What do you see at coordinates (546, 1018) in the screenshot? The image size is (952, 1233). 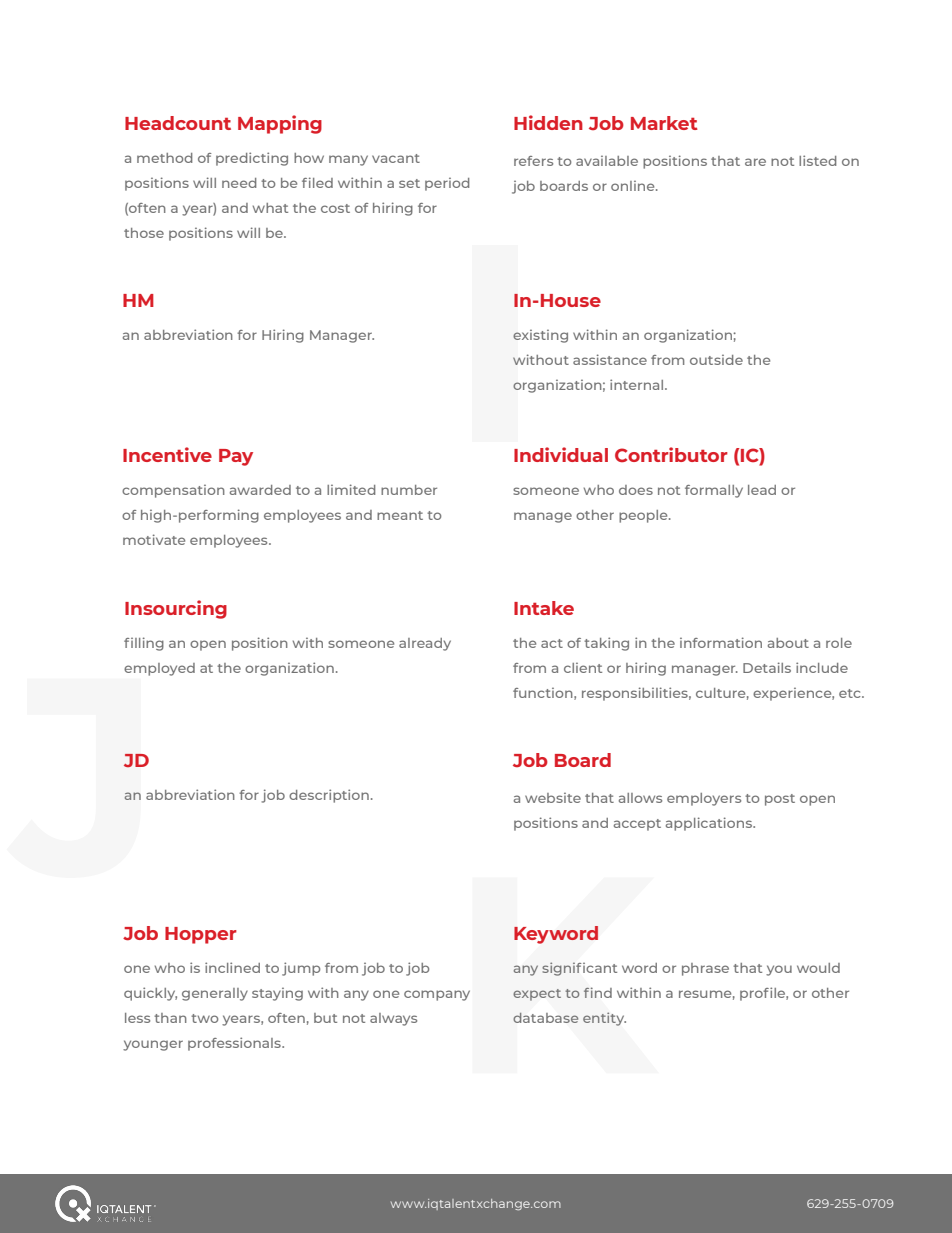 I see `database` at bounding box center [546, 1018].
